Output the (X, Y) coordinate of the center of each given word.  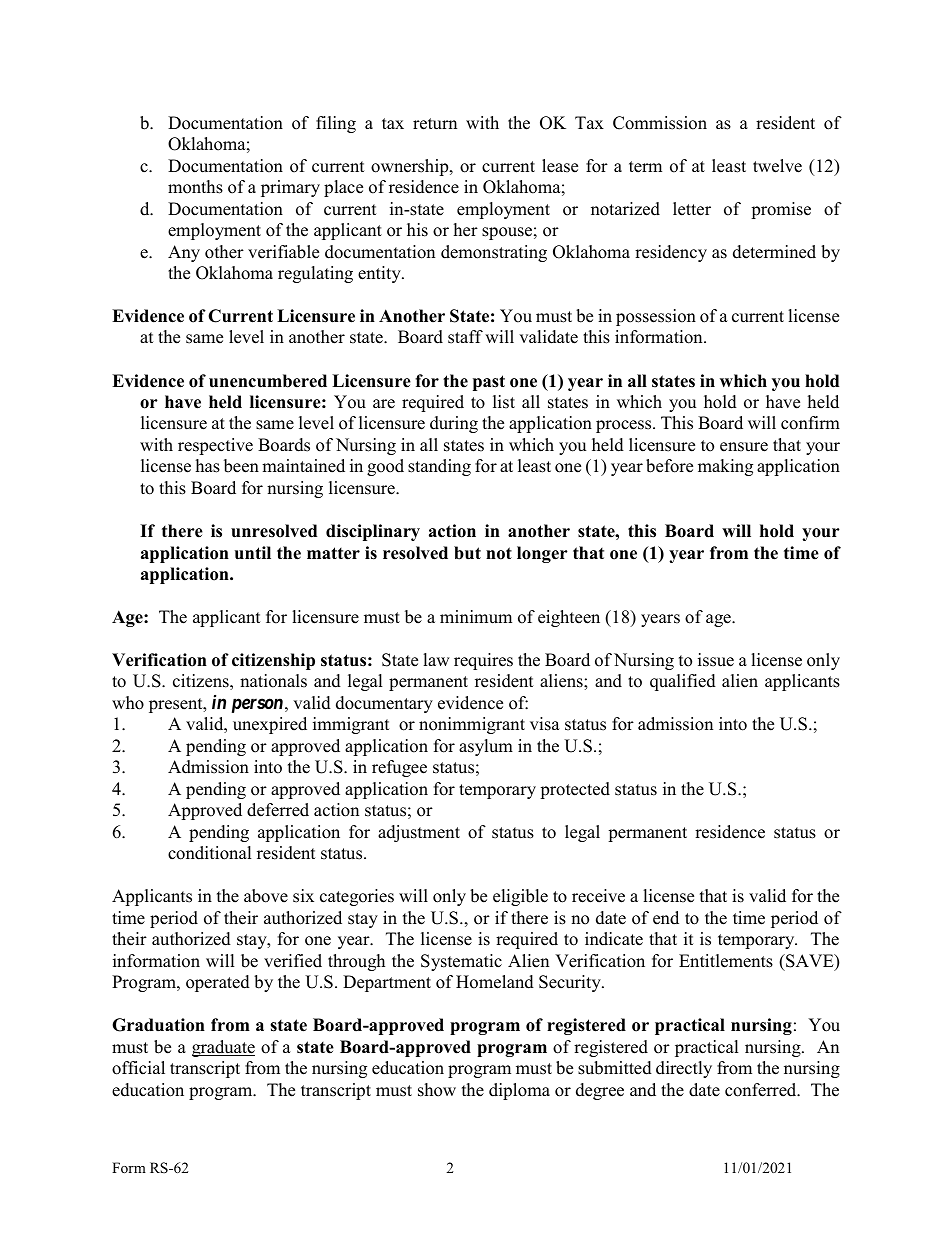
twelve (777, 166)
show (437, 1090)
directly (684, 1069)
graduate (223, 1048)
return (435, 124)
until (253, 553)
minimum (476, 617)
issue (716, 660)
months (195, 187)
